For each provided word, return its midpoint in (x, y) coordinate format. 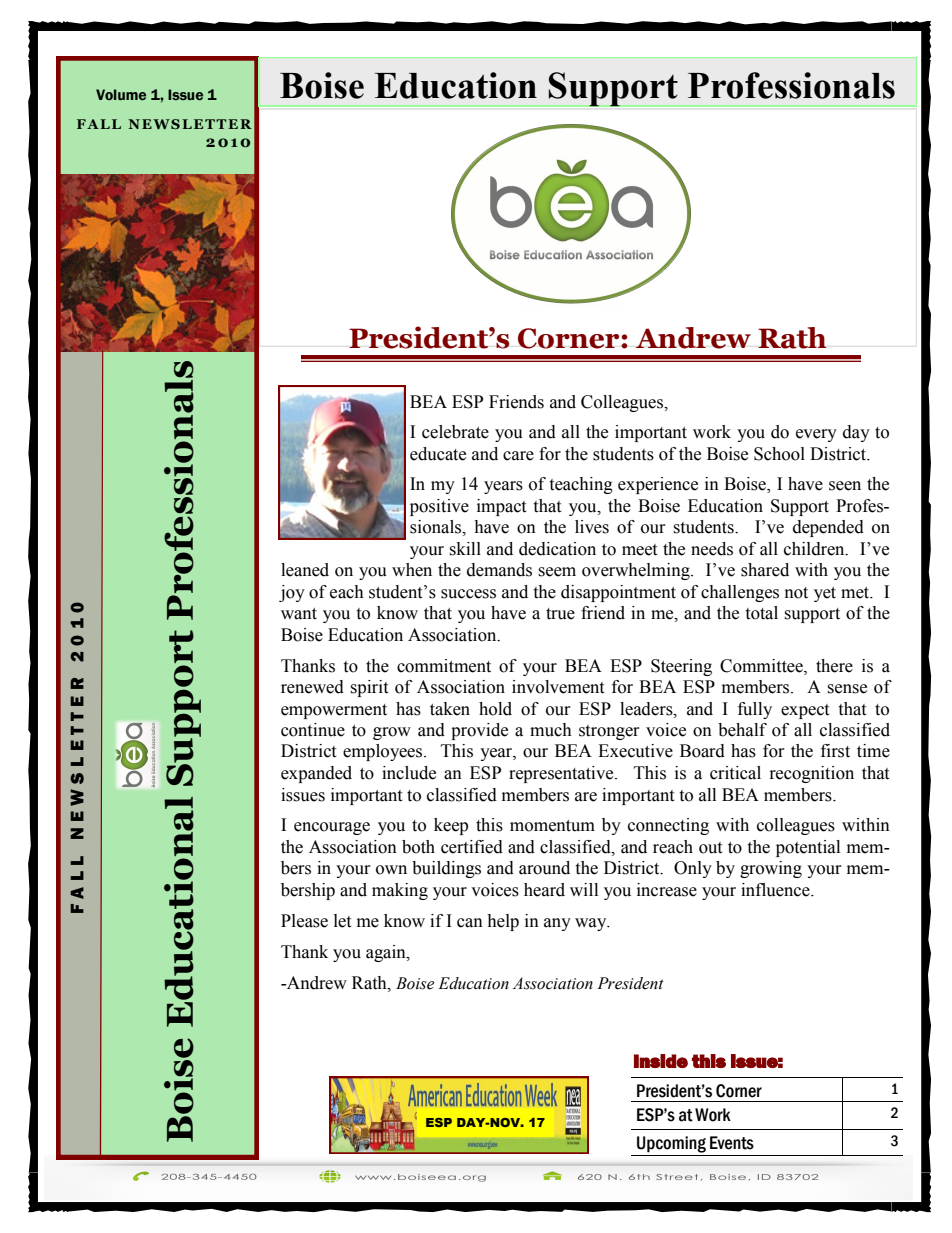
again (387, 953)
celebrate (455, 432)
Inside (661, 1061)
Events (732, 1143)
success (468, 594)
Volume (121, 95)
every (816, 435)
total (761, 613)
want (299, 614)
